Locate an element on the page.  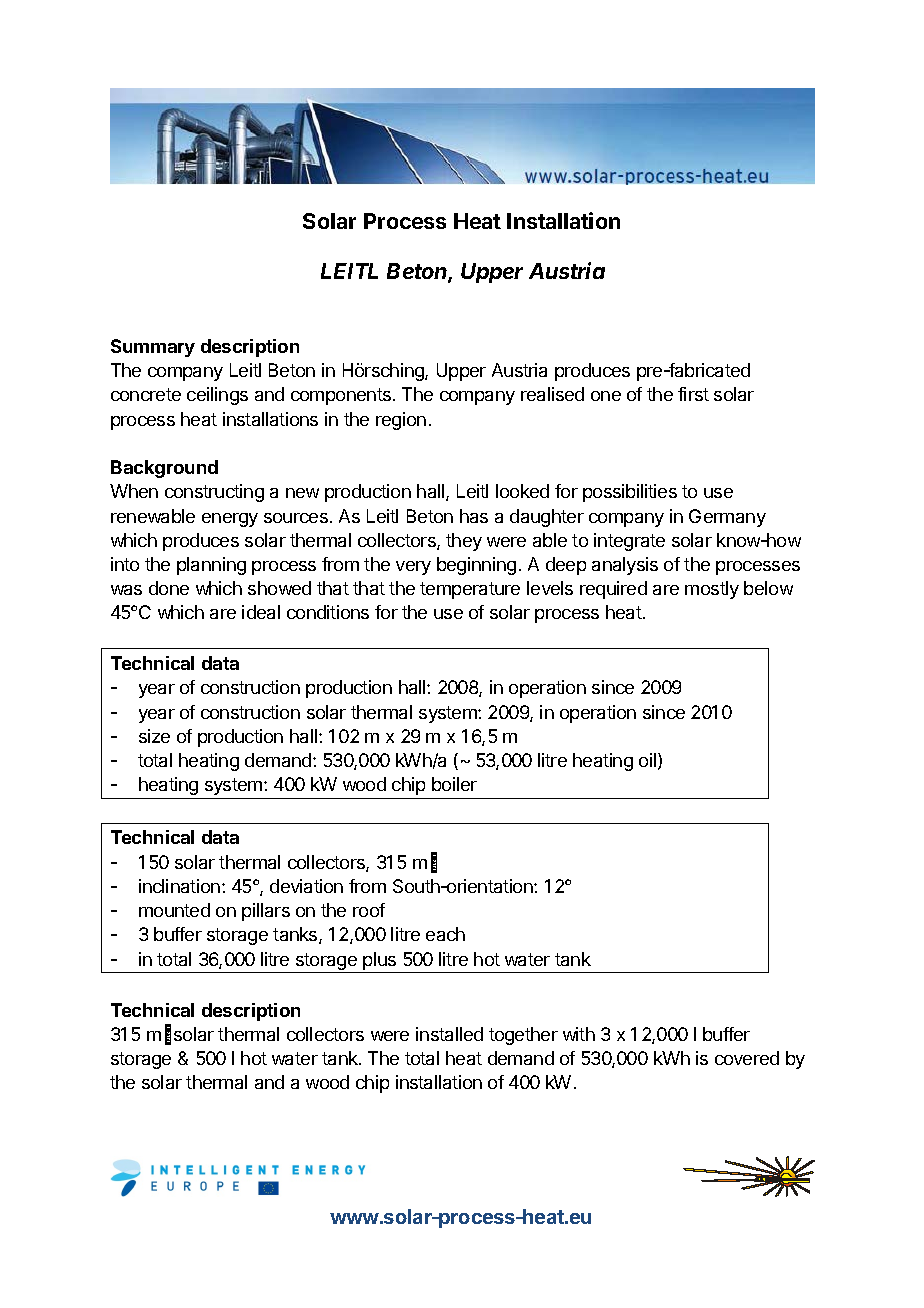
done is located at coordinates (169, 588).
